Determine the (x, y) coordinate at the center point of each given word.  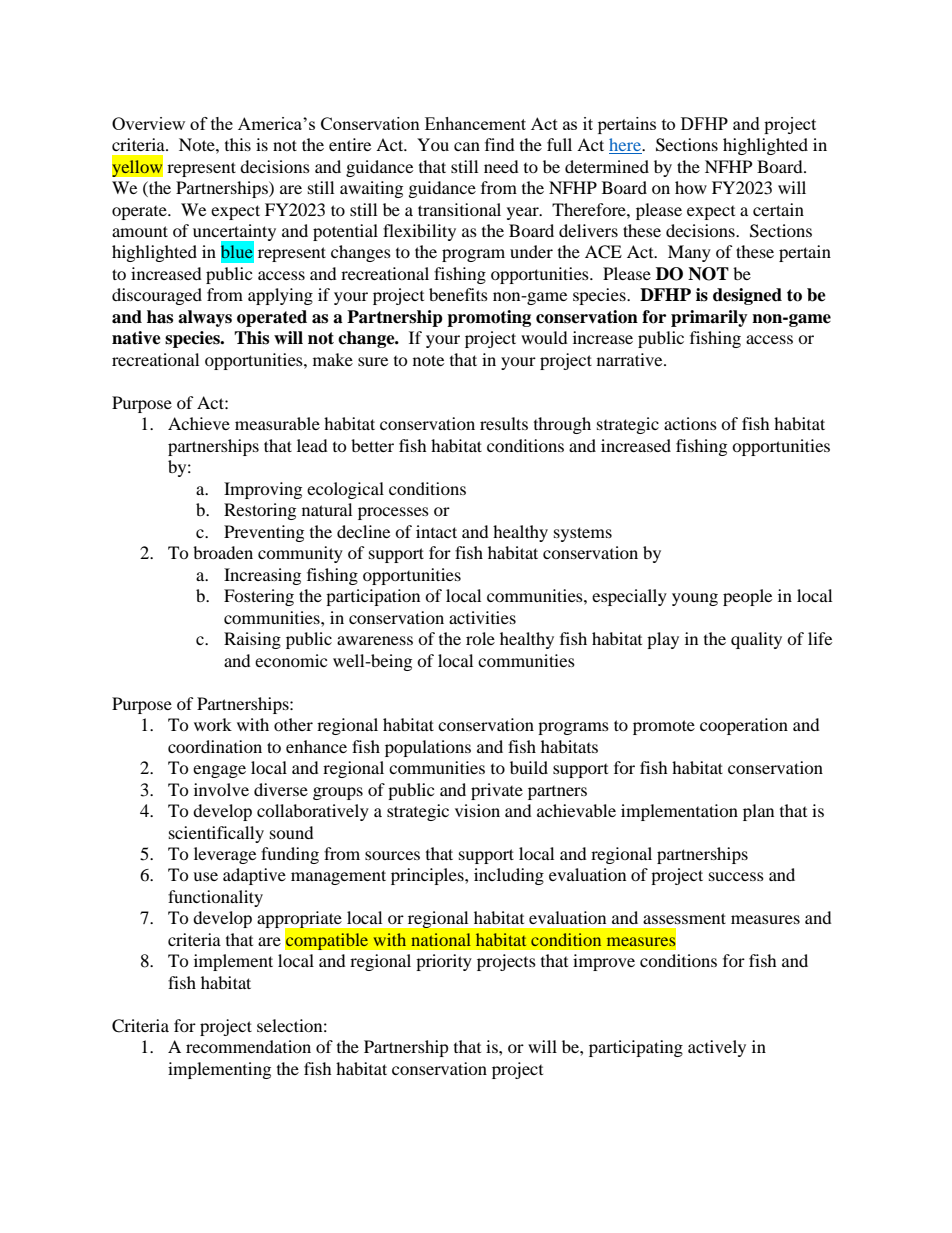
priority (444, 962)
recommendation (248, 1046)
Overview (148, 123)
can (467, 146)
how (691, 187)
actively (717, 1048)
